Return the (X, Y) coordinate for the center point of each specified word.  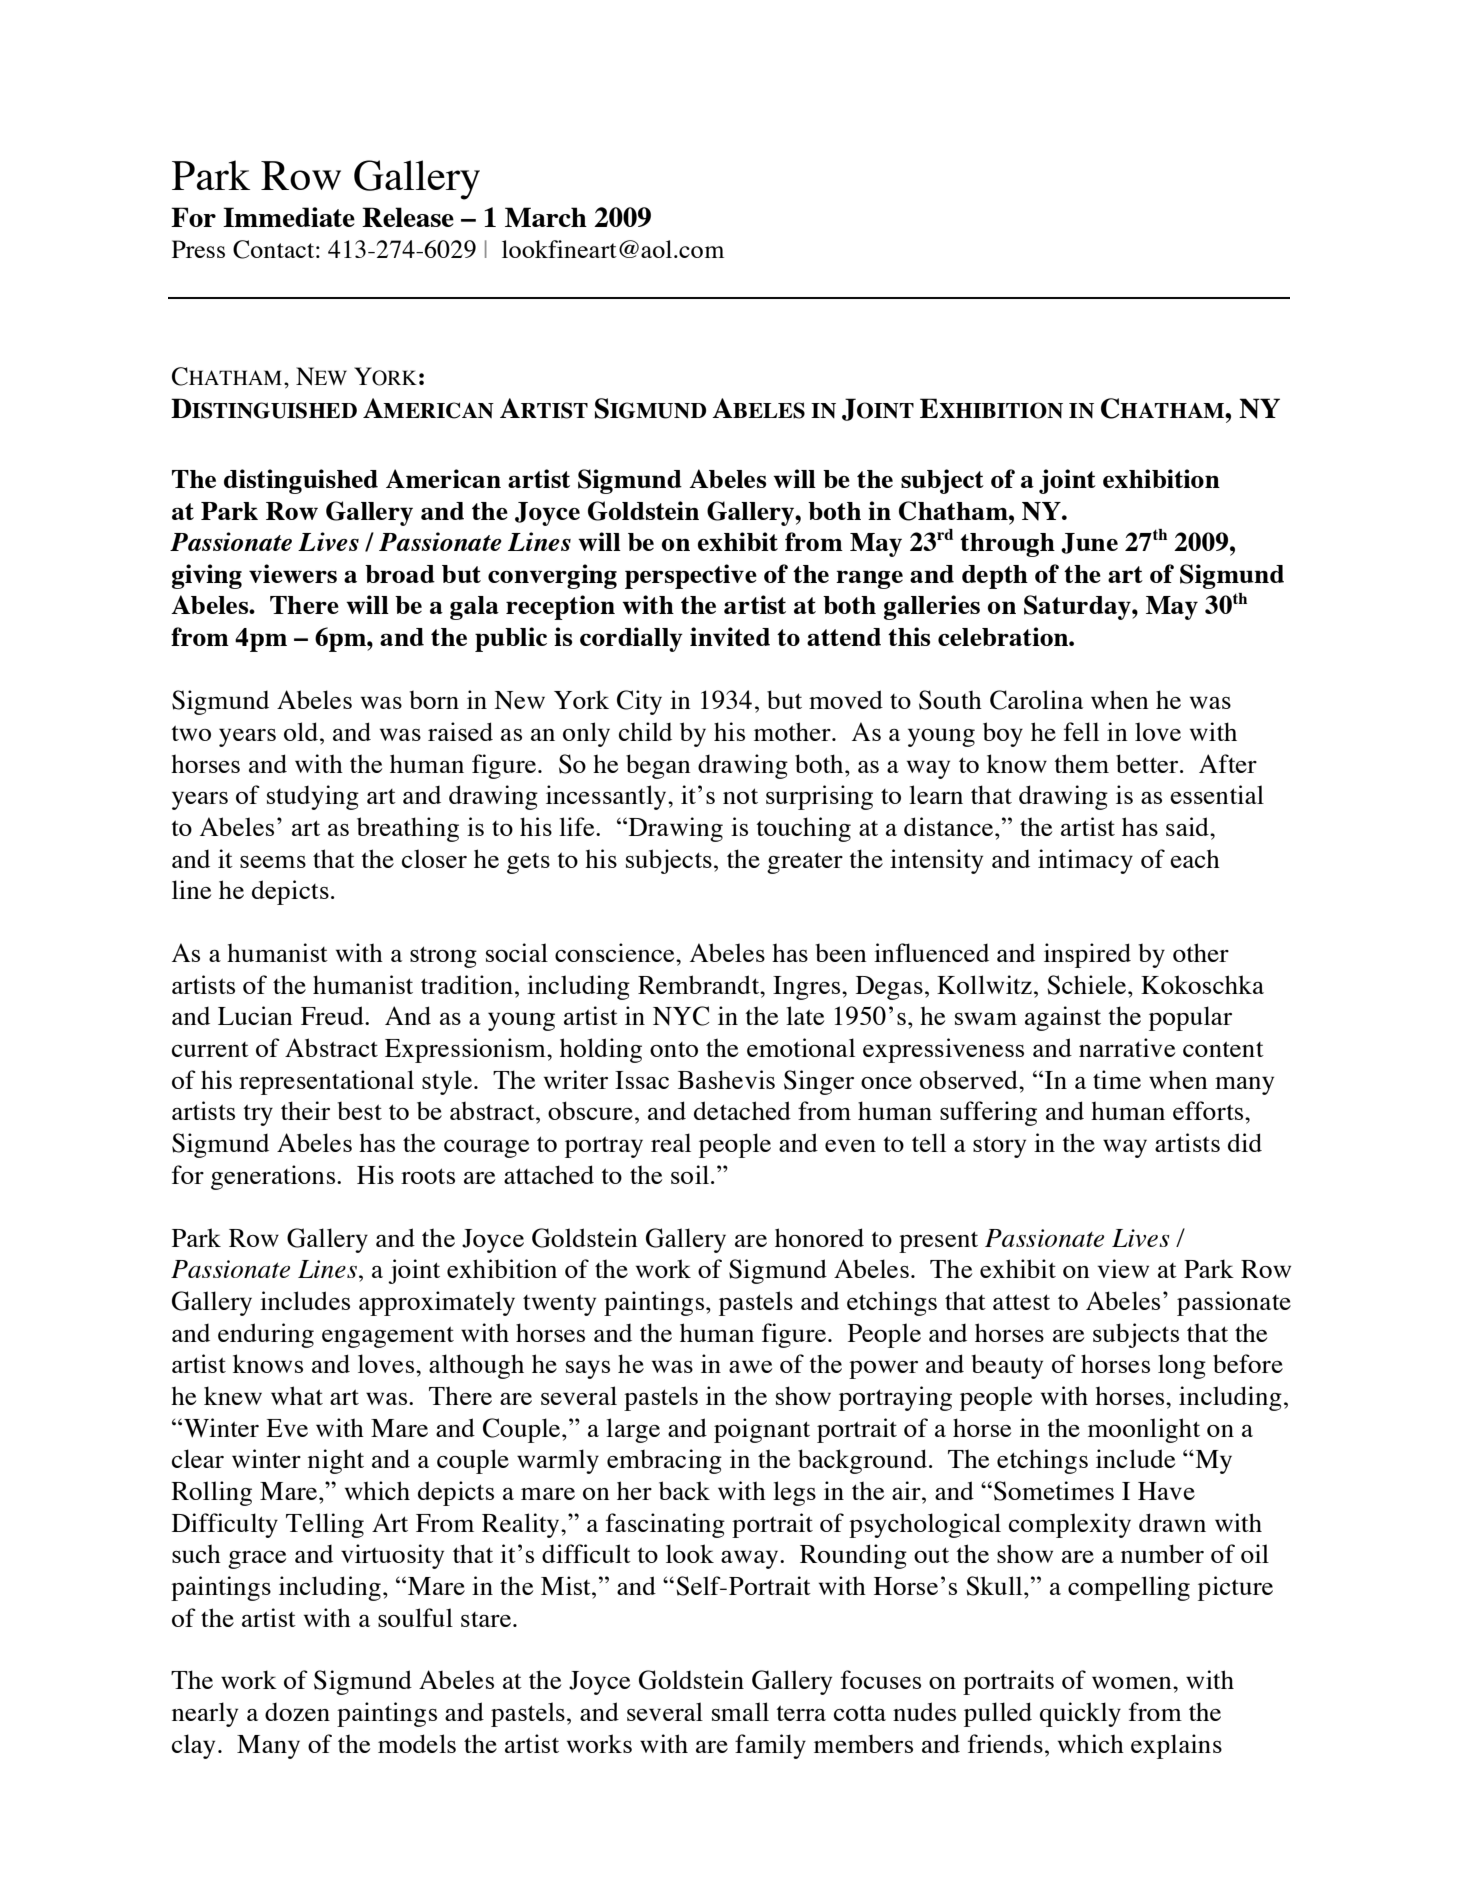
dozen (297, 1711)
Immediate (289, 217)
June (1089, 543)
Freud (333, 1015)
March (546, 217)
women (1133, 1682)
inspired (1087, 955)
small (740, 1711)
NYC (681, 1016)
